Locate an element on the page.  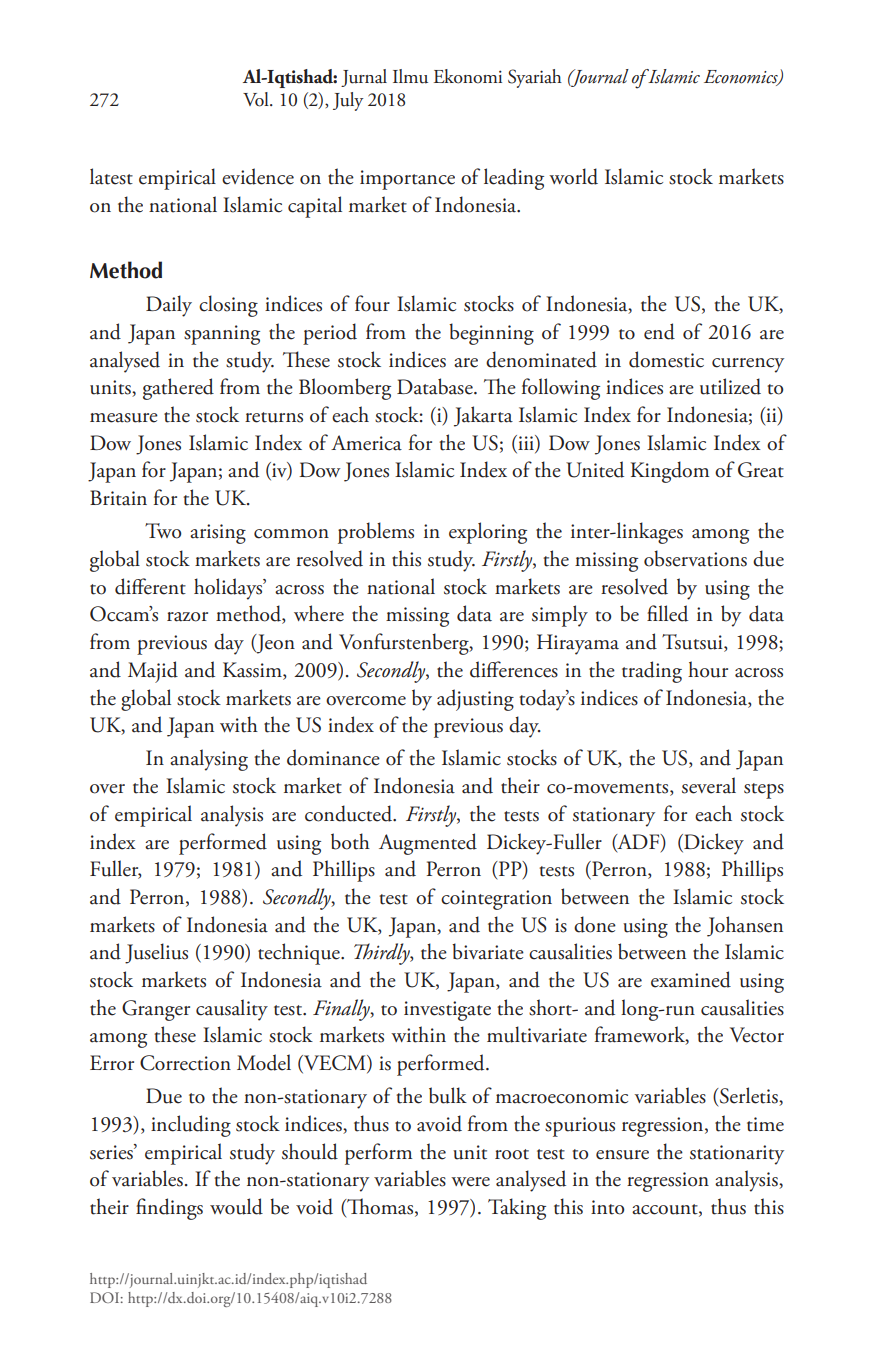
world is located at coordinates (573, 176).
